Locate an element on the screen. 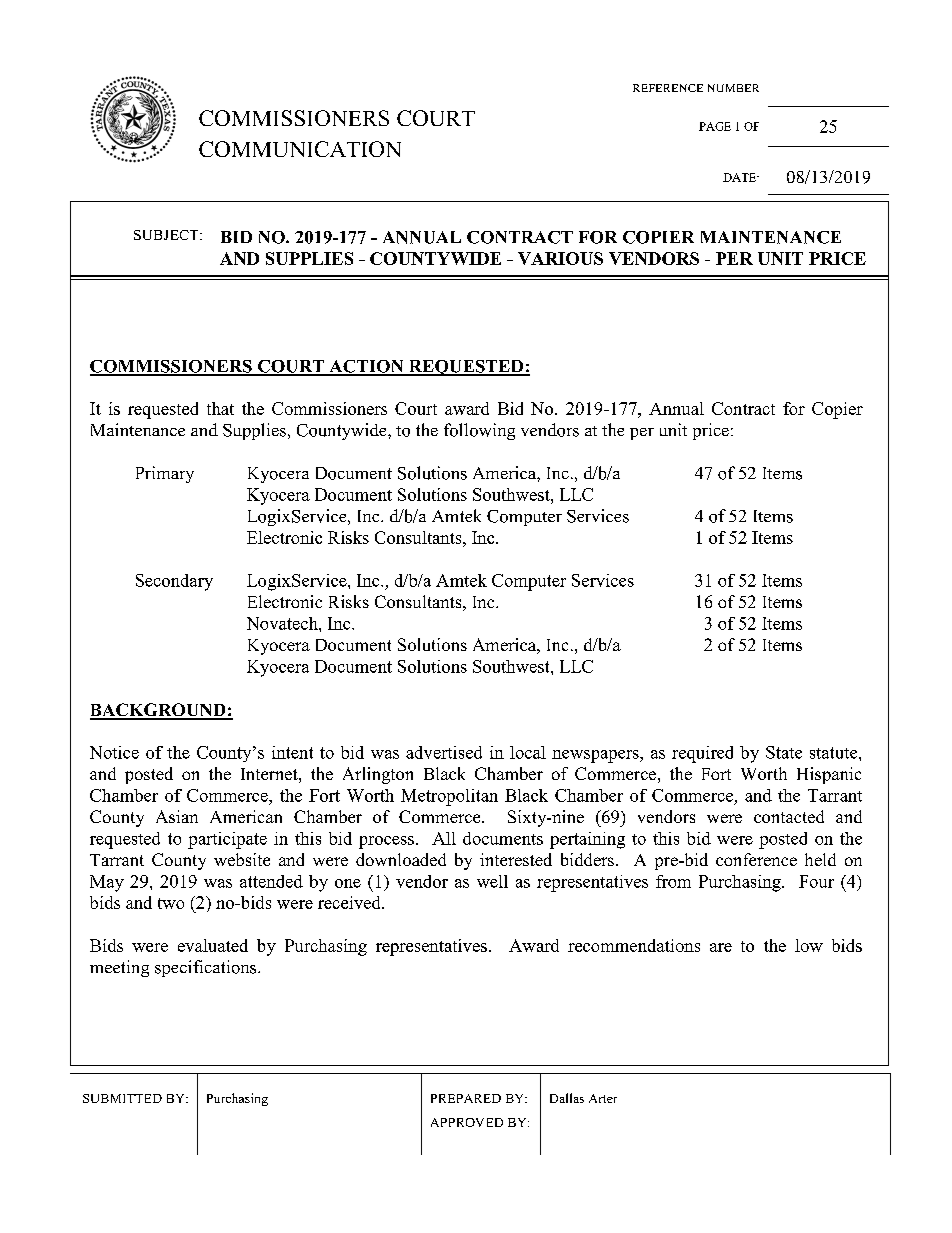  REFERENCE is located at coordinates (668, 88).
